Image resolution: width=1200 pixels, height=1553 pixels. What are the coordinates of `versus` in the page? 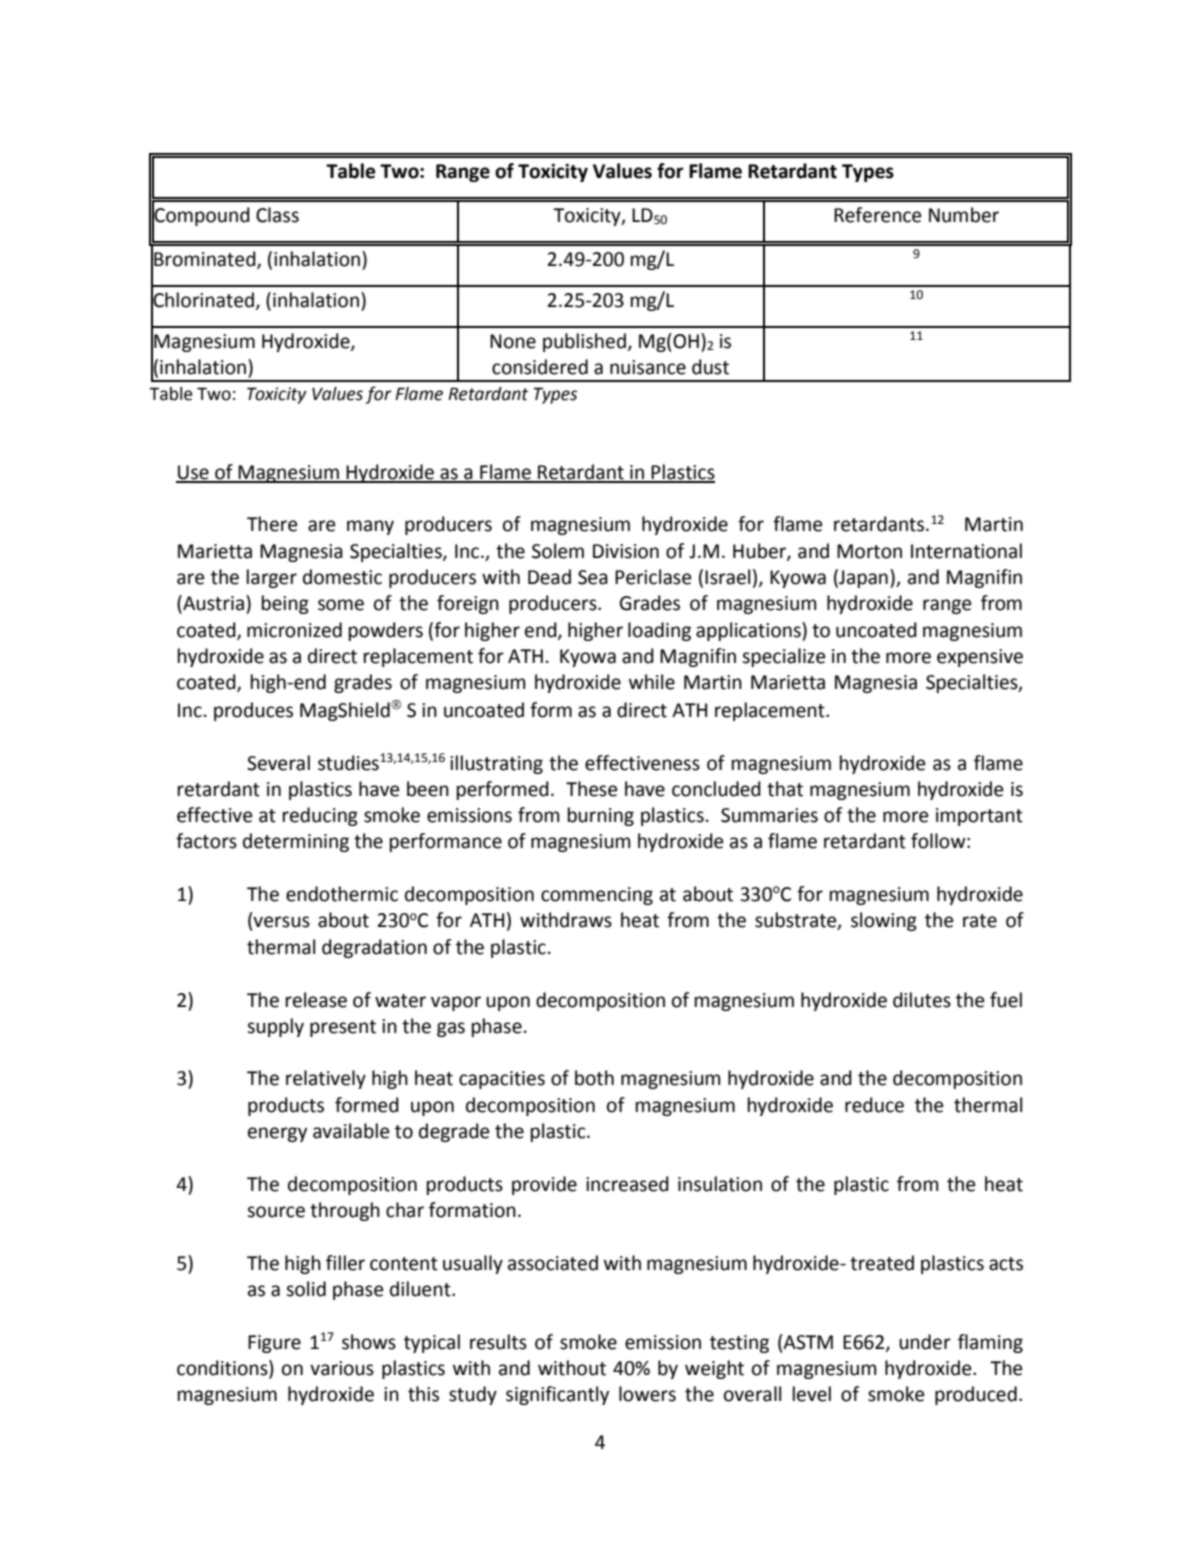 It's located at (281, 922).
